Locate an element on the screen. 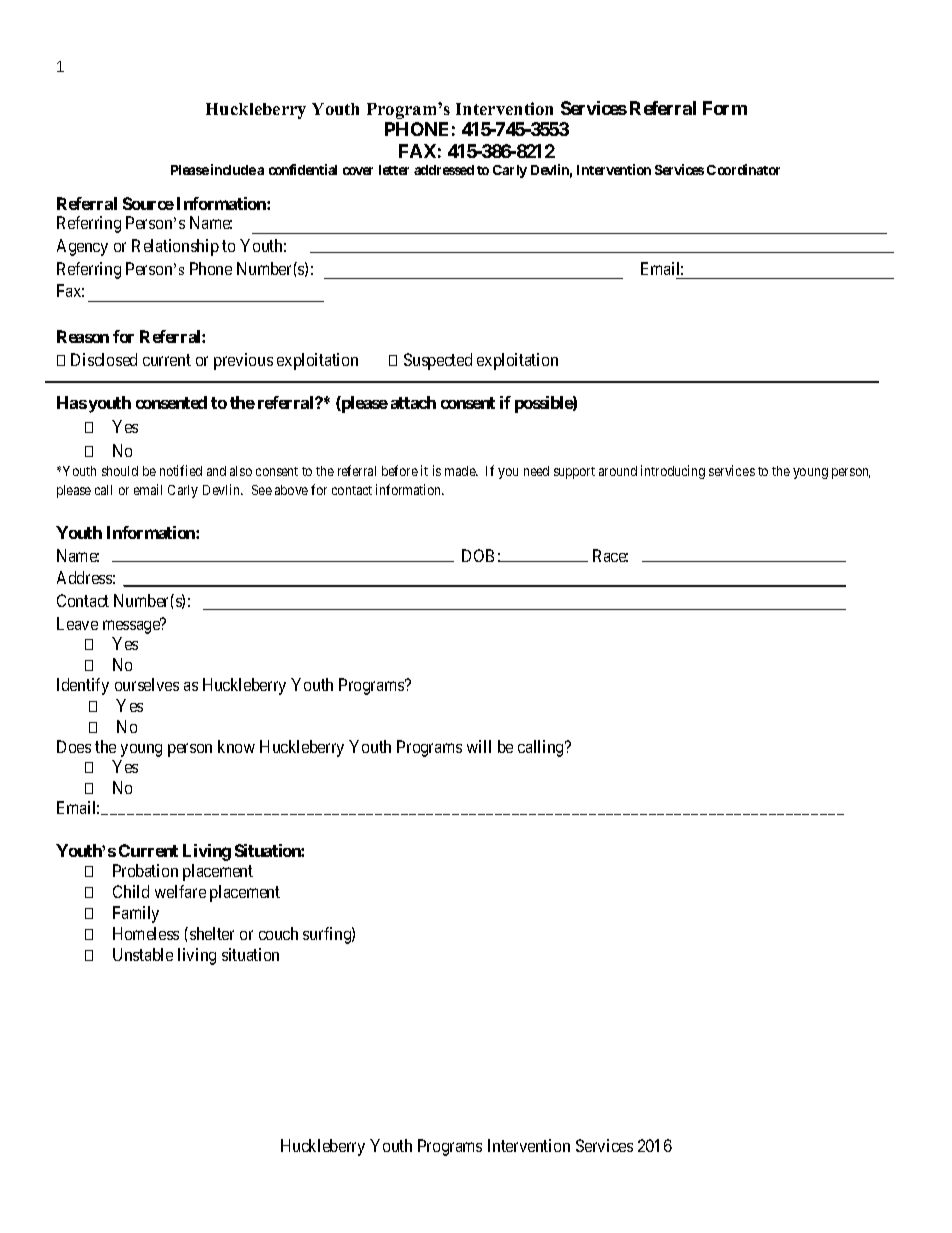 This screenshot has height=1233, width=952. Source is located at coordinates (148, 203).
